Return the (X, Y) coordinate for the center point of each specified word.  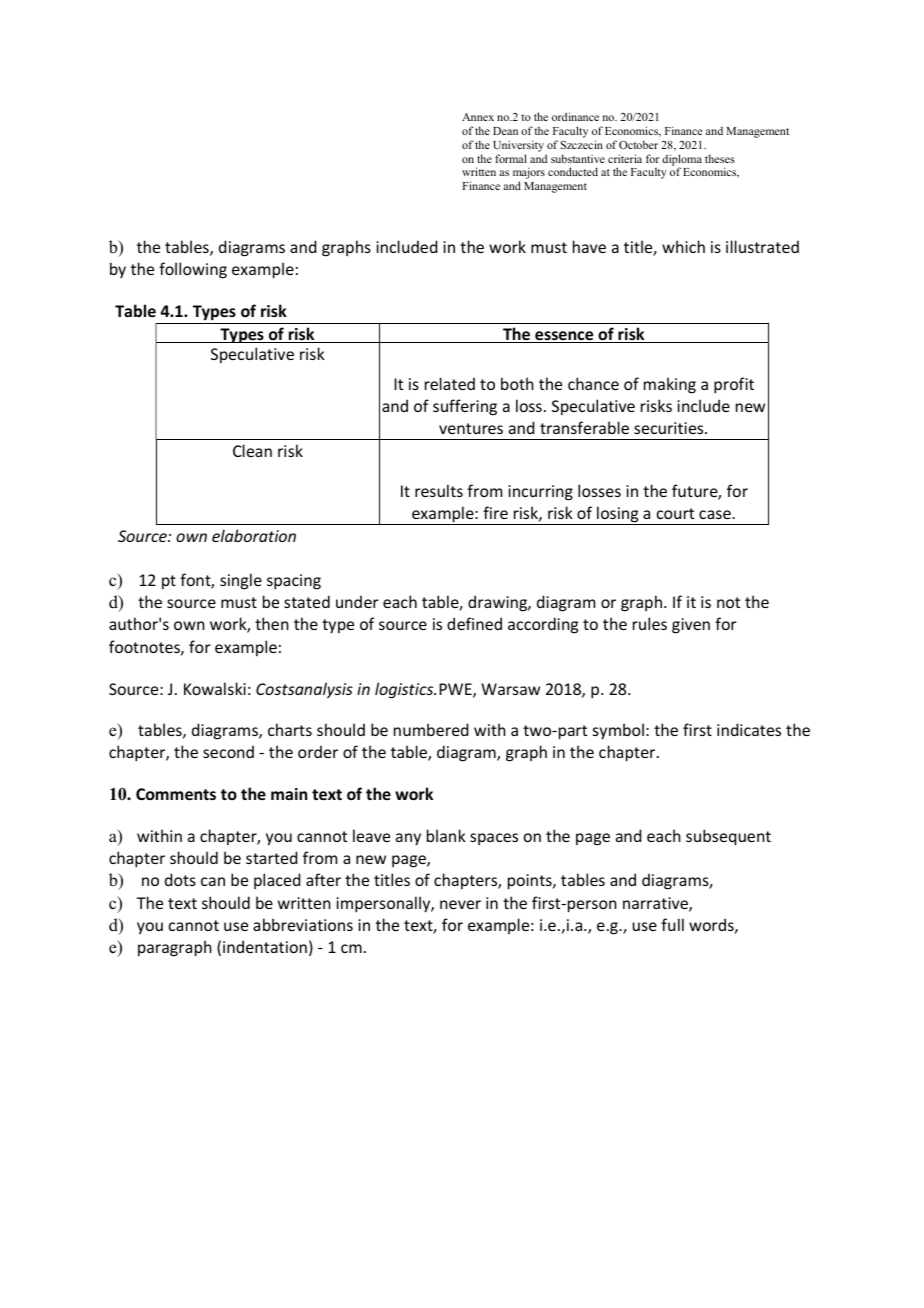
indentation (265, 946)
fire (495, 512)
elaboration (254, 535)
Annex (478, 117)
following (193, 270)
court (675, 513)
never (460, 904)
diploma (682, 161)
